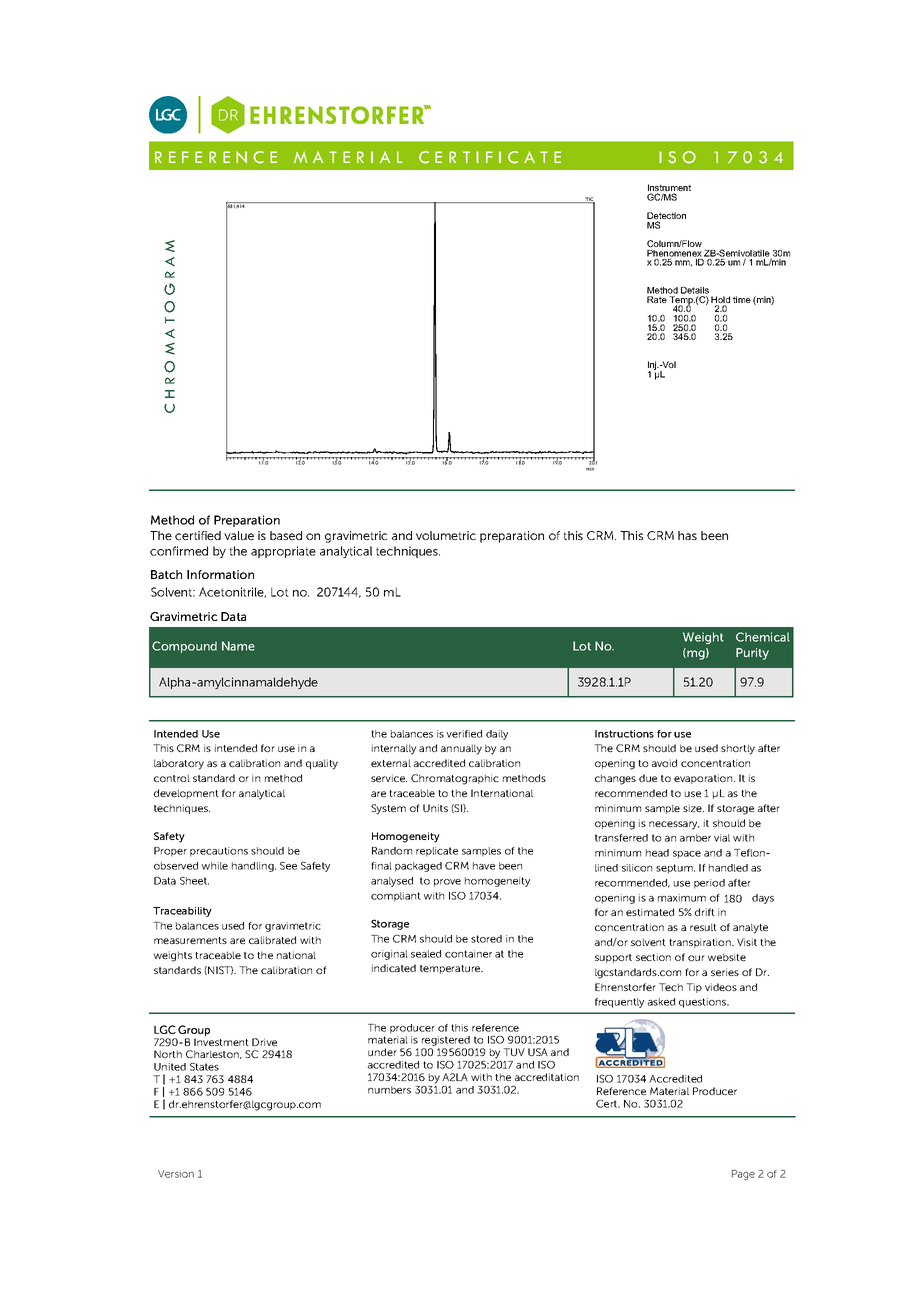 The height and width of the page is (1308, 924). What do you see at coordinates (720, 301) in the page?
I see `Hold` at bounding box center [720, 301].
